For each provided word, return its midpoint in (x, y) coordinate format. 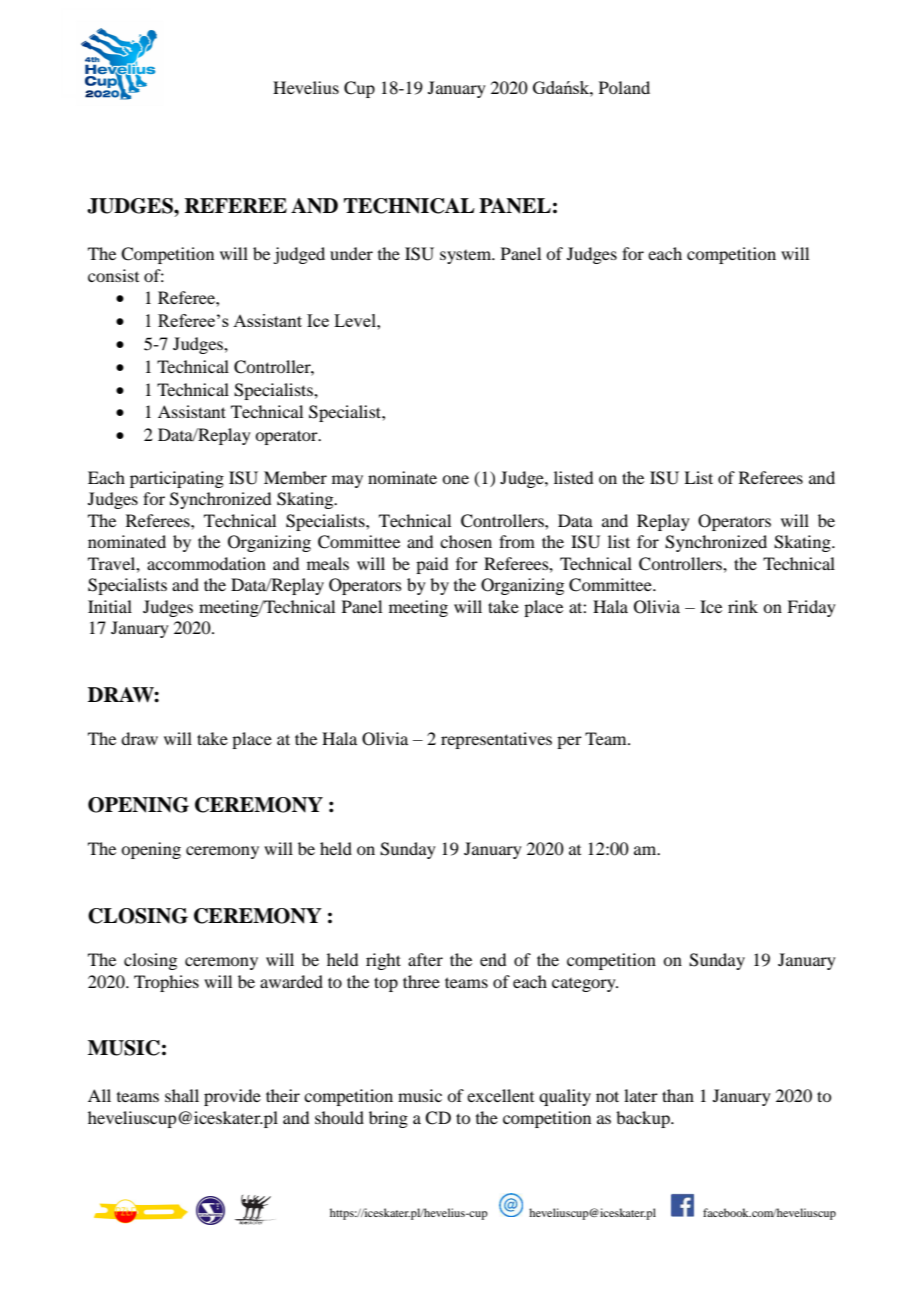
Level (356, 320)
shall (182, 1095)
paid (432, 565)
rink (743, 606)
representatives (496, 740)
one (455, 479)
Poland (624, 87)
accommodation (206, 563)
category (585, 985)
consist (113, 275)
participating (177, 479)
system (467, 257)
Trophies (166, 983)
